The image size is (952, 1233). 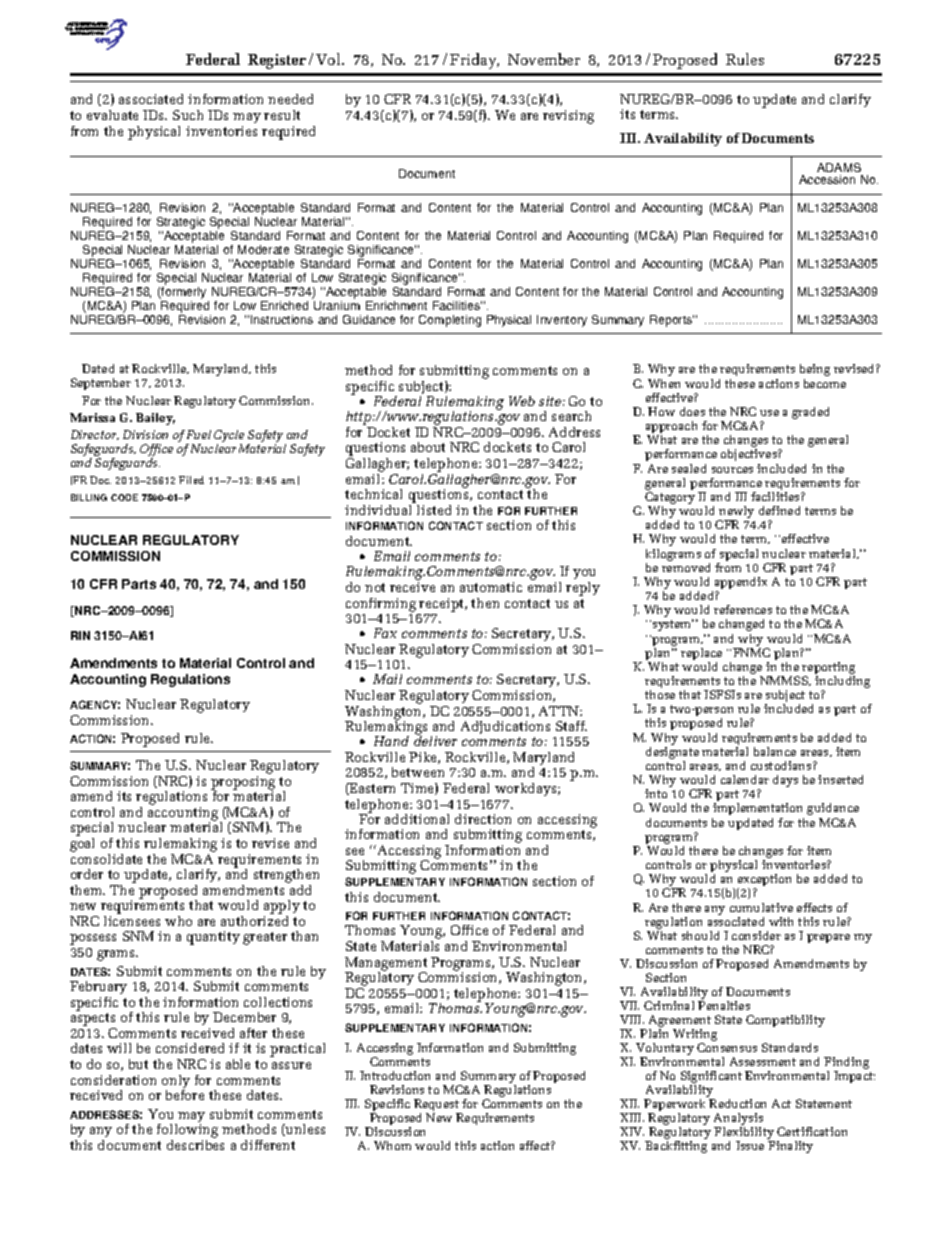 What do you see at coordinates (438, 1106) in the screenshot?
I see `Request` at bounding box center [438, 1106].
